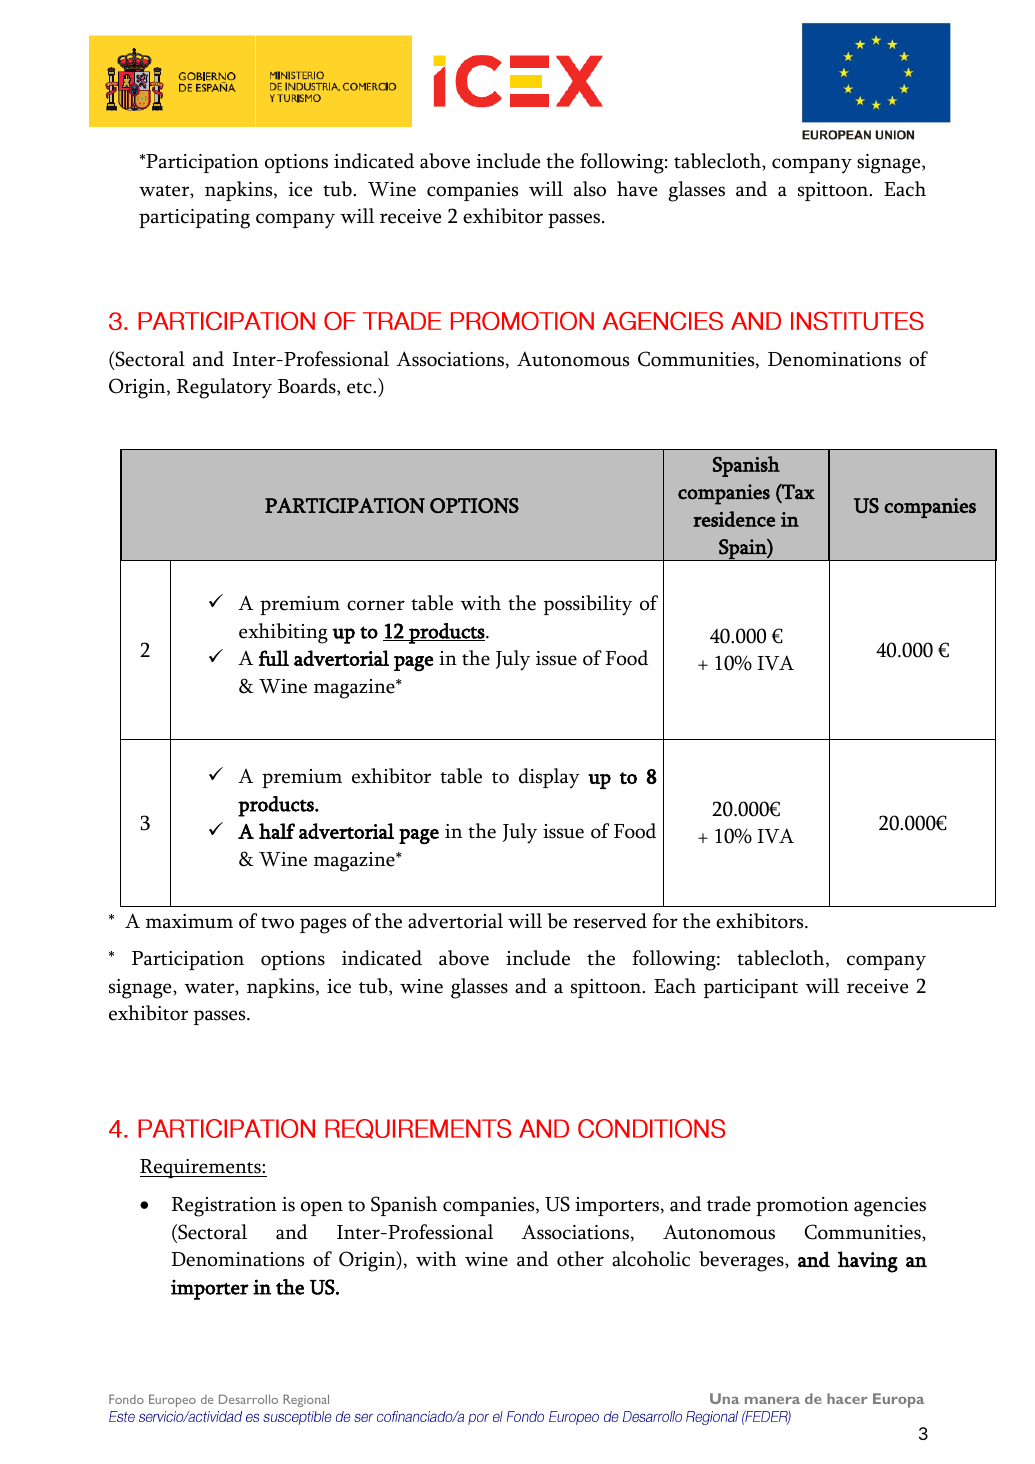 This document has width=1035, height=1464. I want to click on participating, so click(194, 219).
